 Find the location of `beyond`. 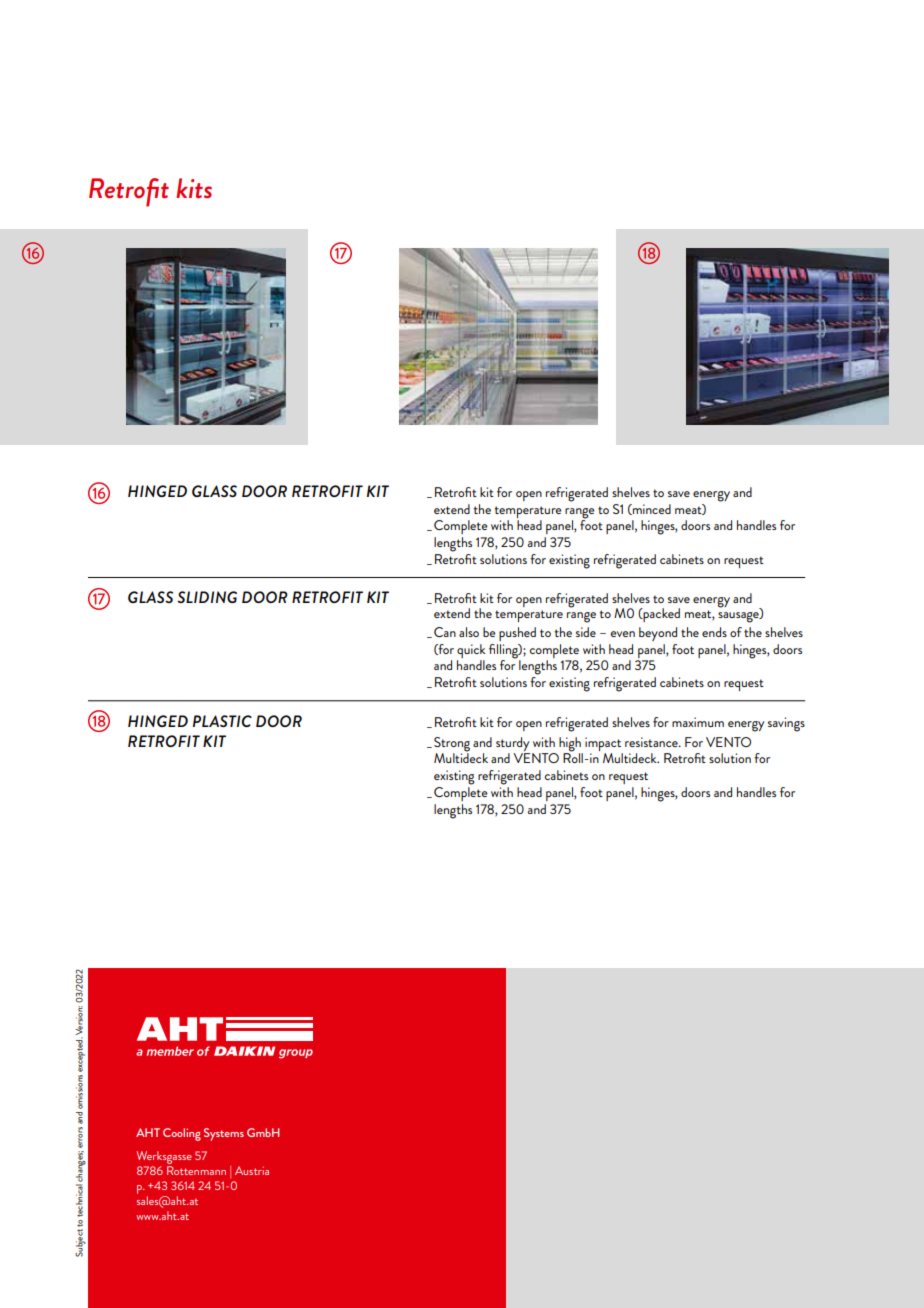

beyond is located at coordinates (658, 634).
